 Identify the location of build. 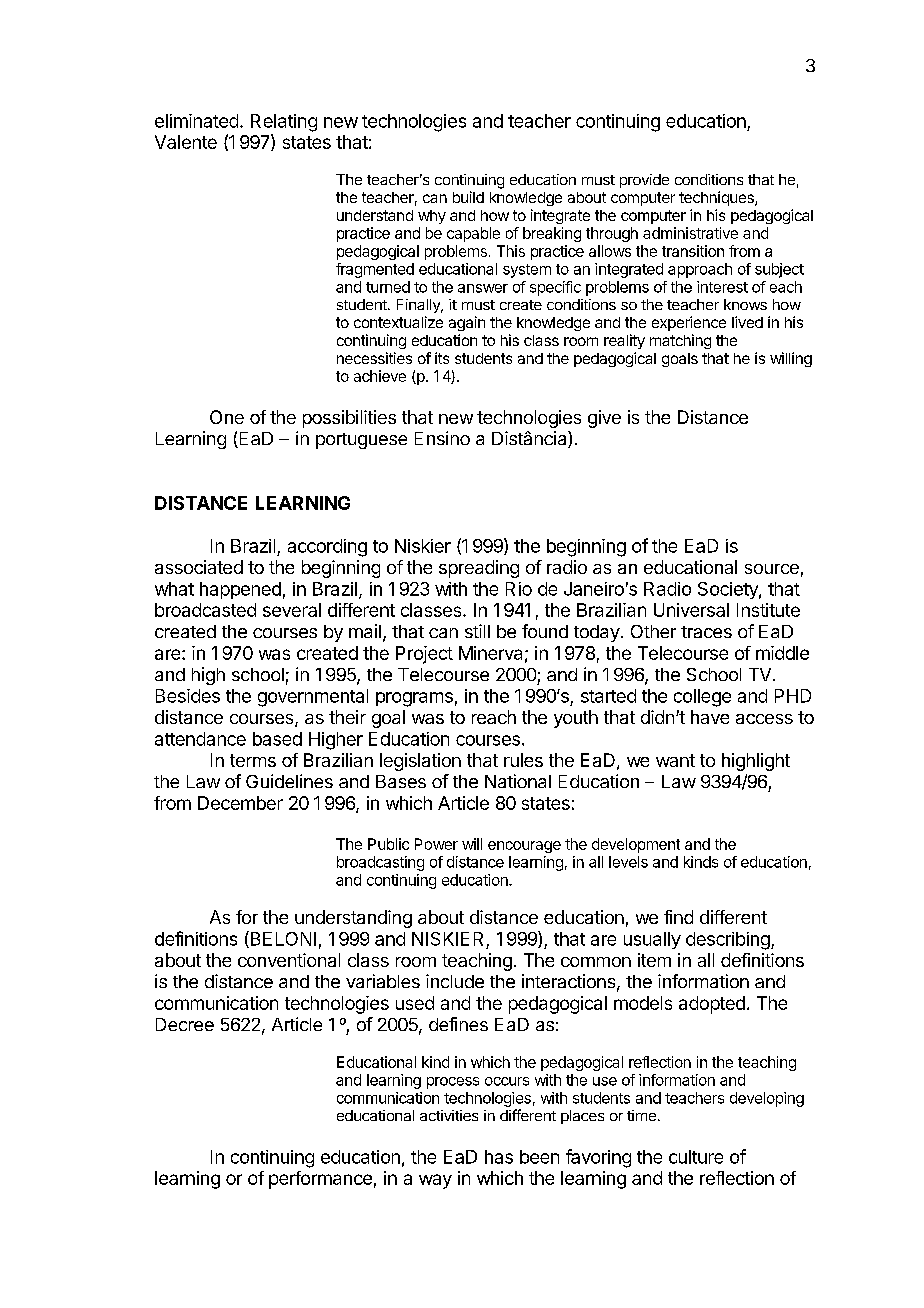
(468, 197).
